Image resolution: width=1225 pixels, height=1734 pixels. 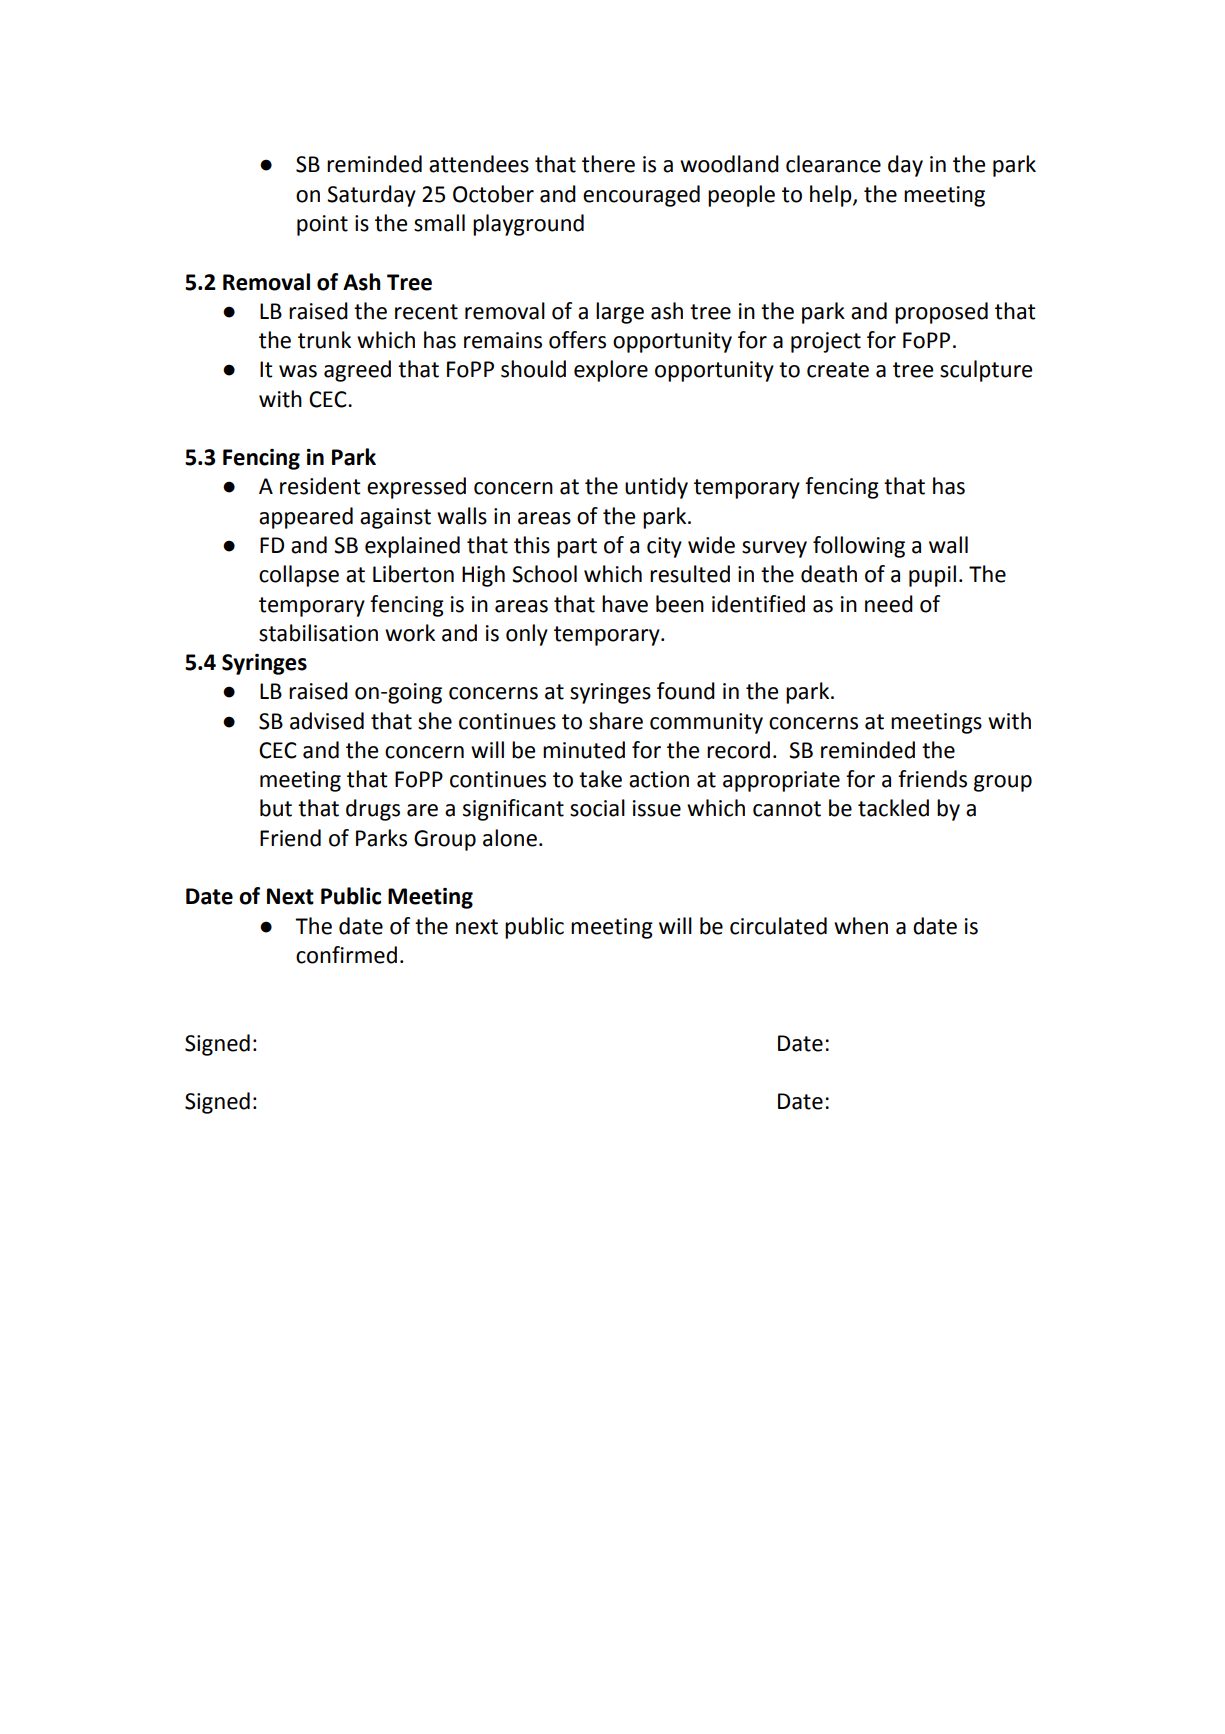 What do you see at coordinates (641, 196) in the screenshot?
I see `encouraged` at bounding box center [641, 196].
